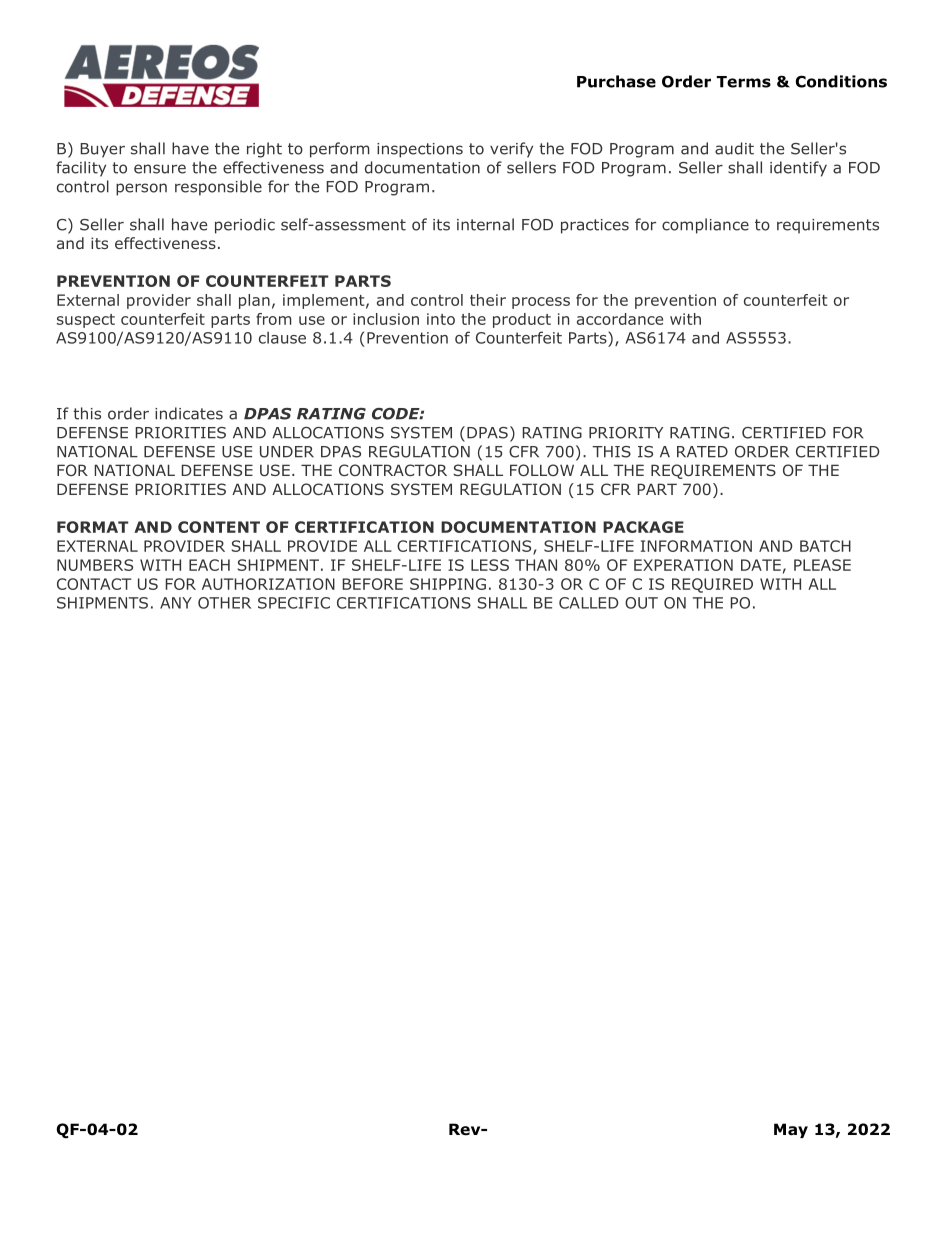 The height and width of the document is (1233, 952). What do you see at coordinates (420, 150) in the document?
I see `inspections` at bounding box center [420, 150].
